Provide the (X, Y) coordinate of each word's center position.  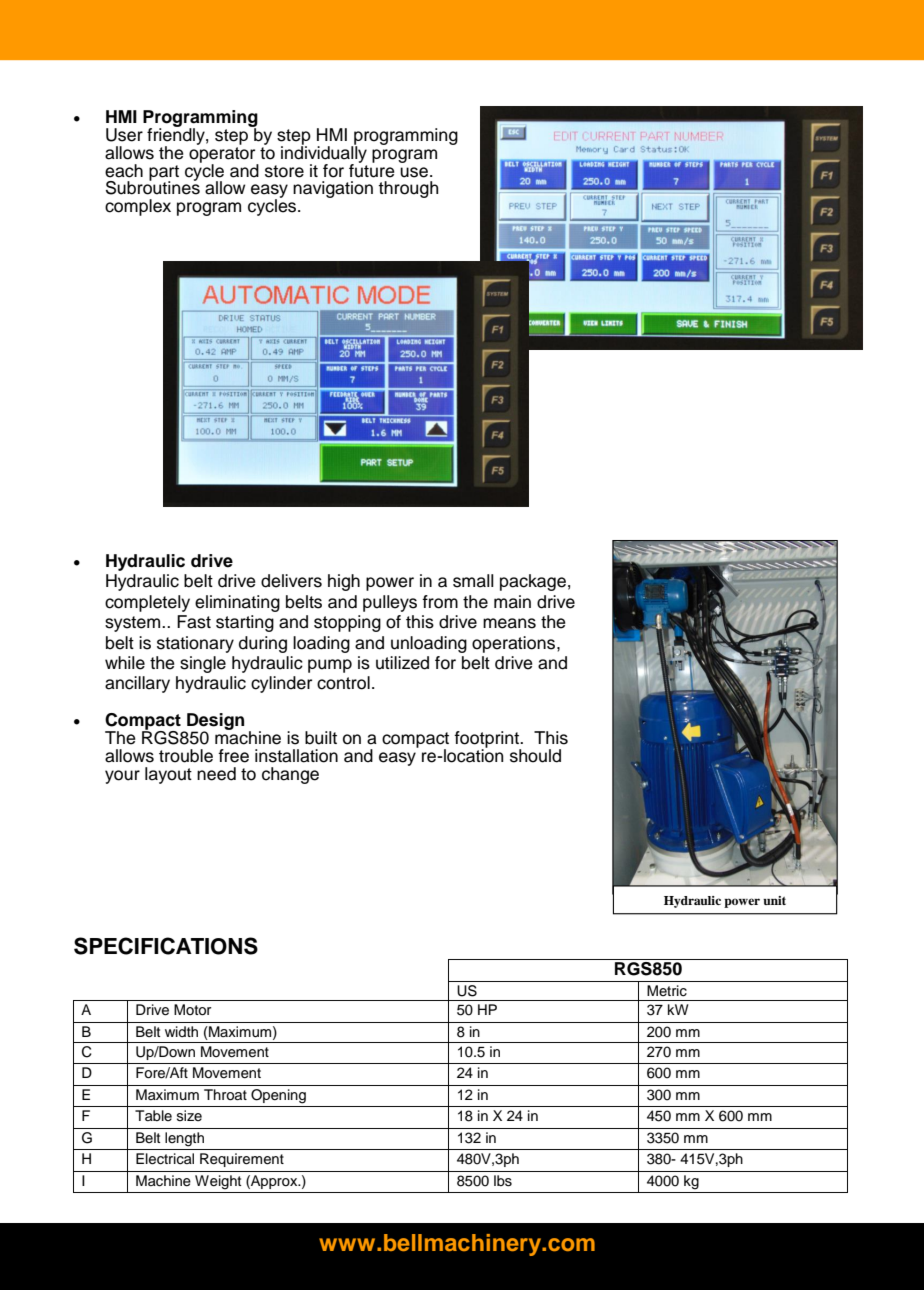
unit (774, 900)
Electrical (165, 1159)
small (473, 581)
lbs (503, 1181)
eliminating (237, 603)
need (216, 774)
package (533, 582)
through (408, 189)
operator (223, 154)
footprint (487, 740)
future (372, 169)
